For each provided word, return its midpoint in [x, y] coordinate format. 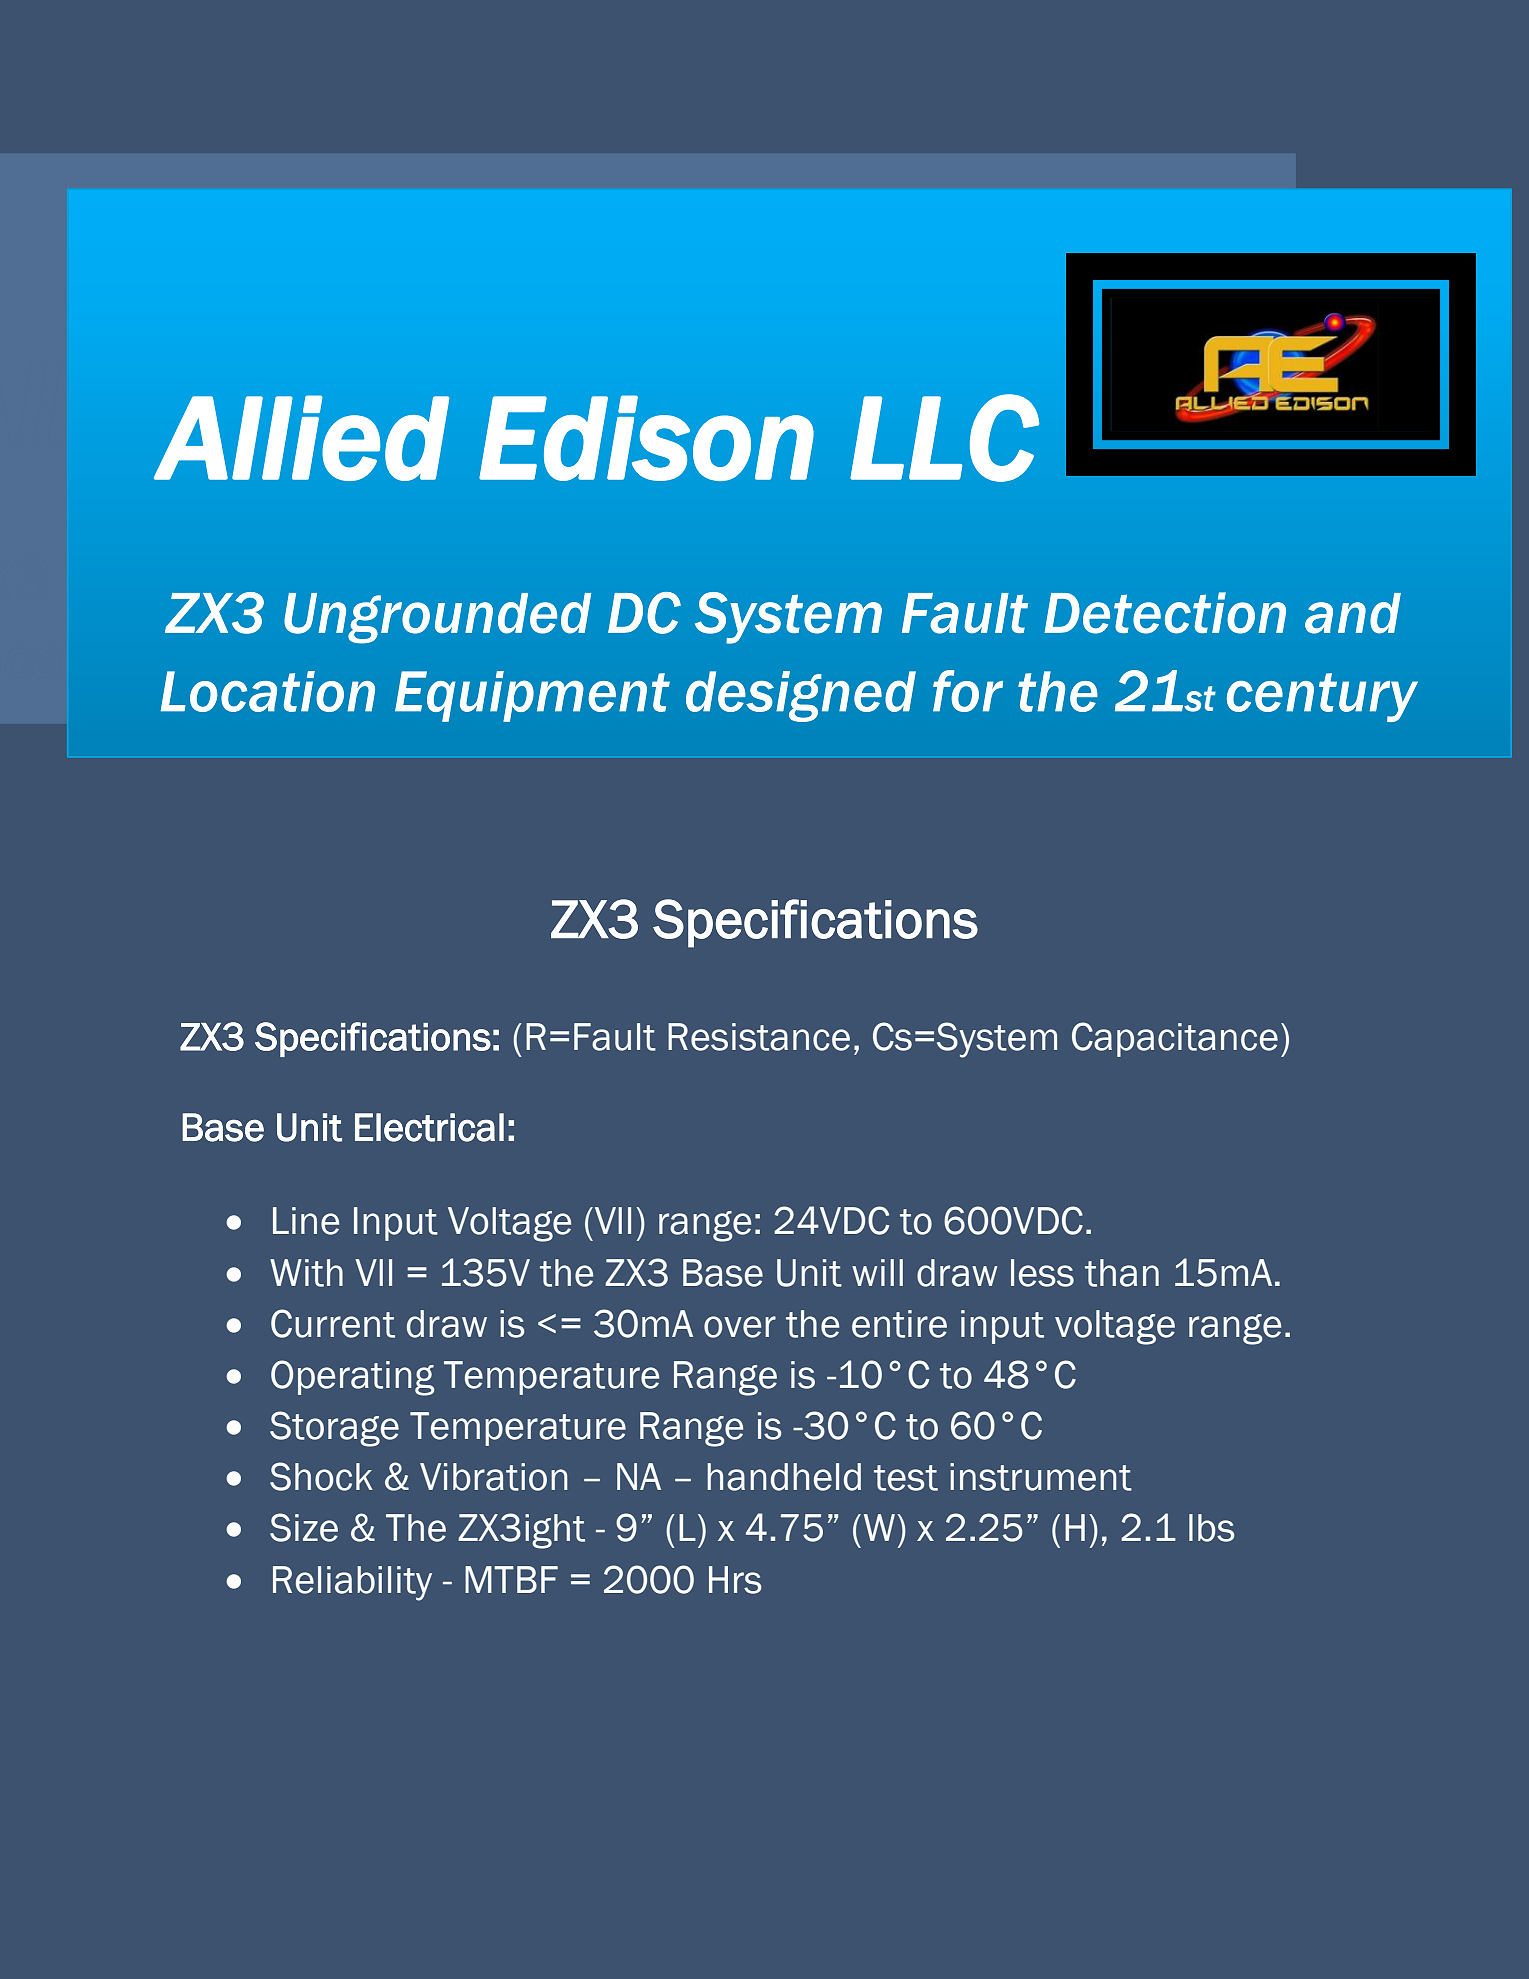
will [877, 1272]
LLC [944, 438]
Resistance [759, 1037]
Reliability [352, 1583]
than [1122, 1273]
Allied [302, 438]
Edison [646, 438]
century [1322, 697]
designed [801, 696]
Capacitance [1175, 1039]
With [306, 1273]
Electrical [429, 1127]
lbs [1212, 1528]
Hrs [735, 1580]
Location [268, 691]
